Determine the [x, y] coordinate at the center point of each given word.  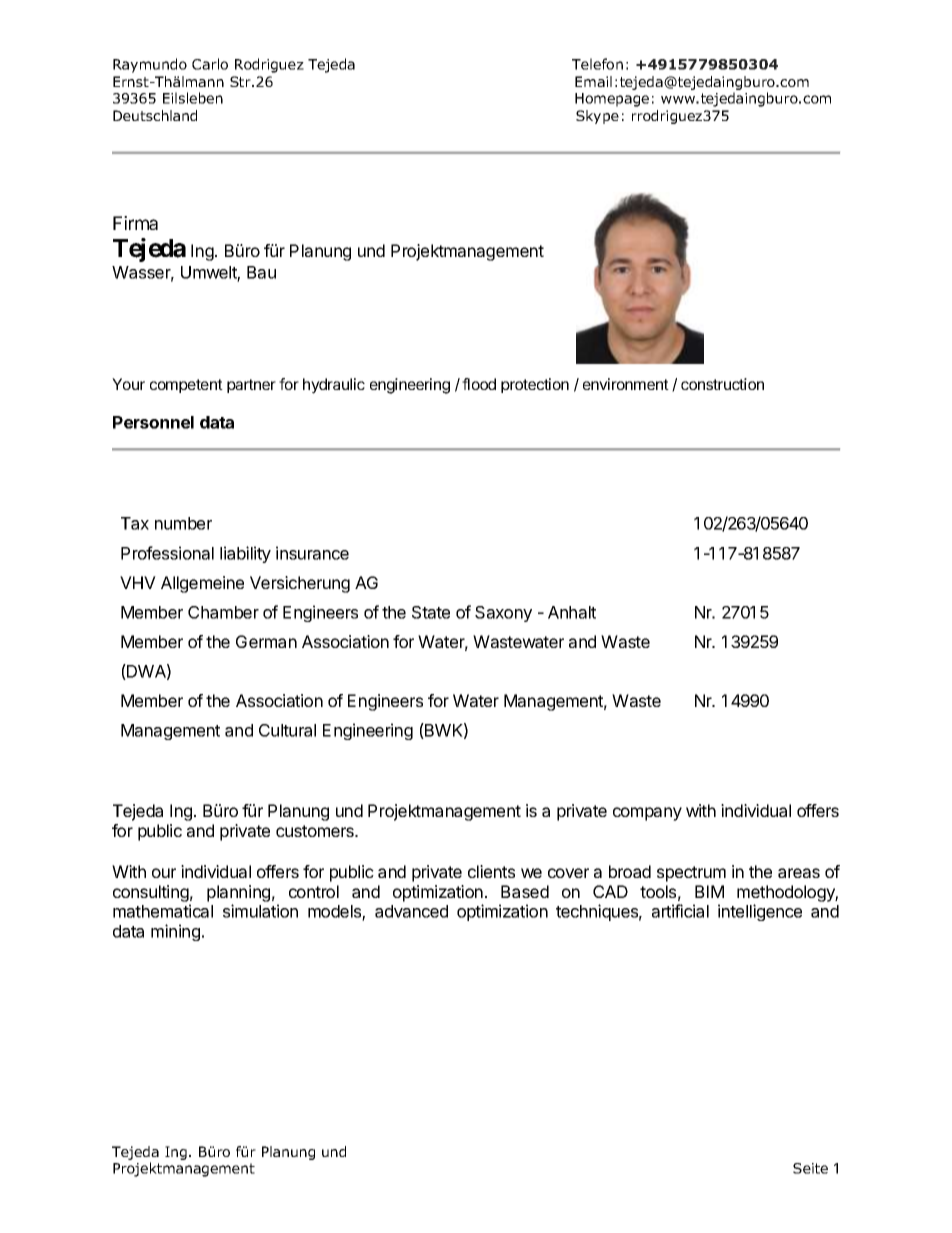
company [647, 814]
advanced [411, 911]
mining [175, 932]
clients [491, 871]
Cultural [287, 730]
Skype [597, 117]
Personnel [153, 422]
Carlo [210, 64]
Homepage [612, 100]
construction [722, 384]
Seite [810, 1168]
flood [479, 384]
